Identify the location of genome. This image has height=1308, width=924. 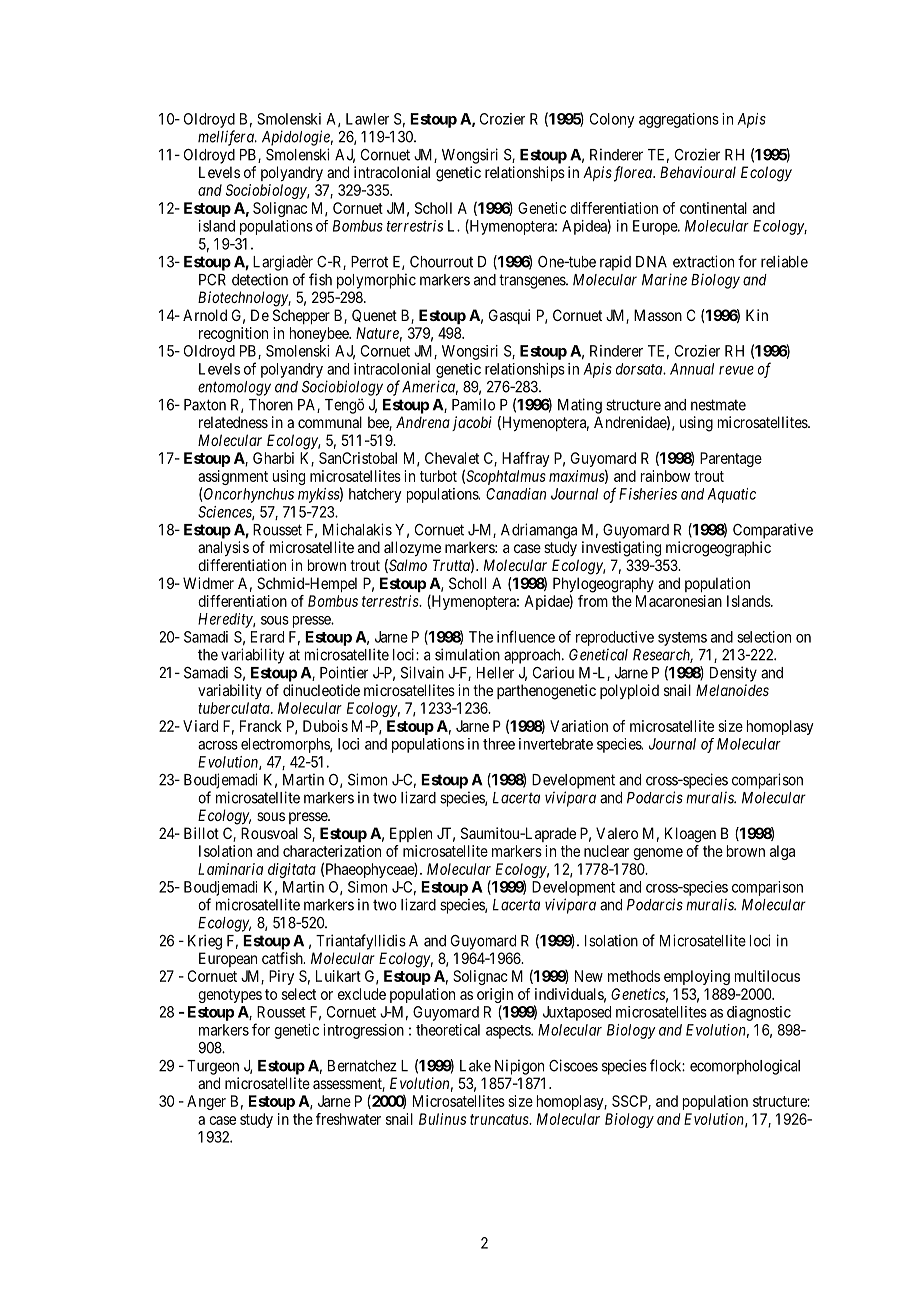
(658, 854).
